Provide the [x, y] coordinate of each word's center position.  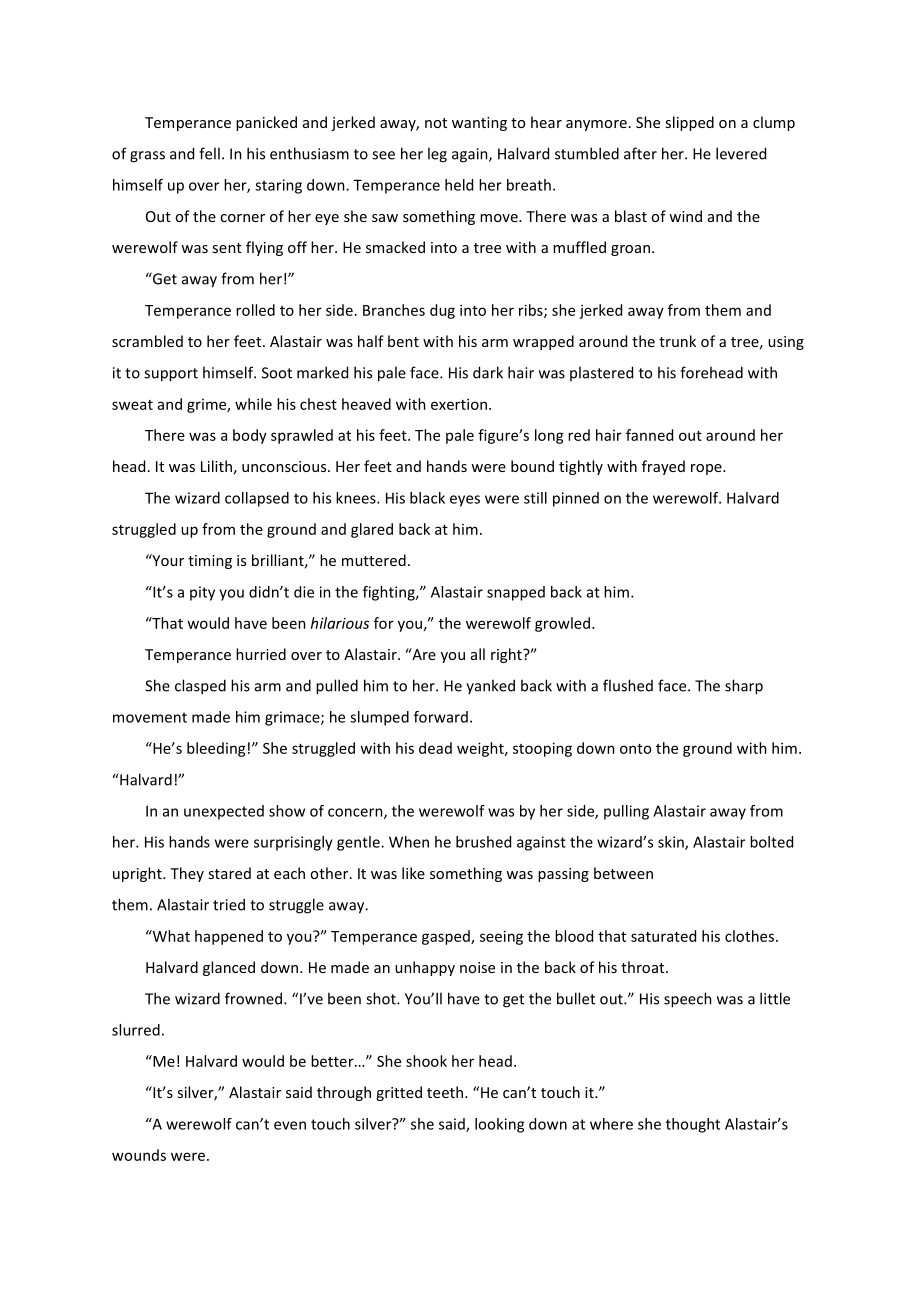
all [478, 654]
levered [741, 153]
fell [209, 153]
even [290, 1125]
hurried [261, 654]
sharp [744, 687]
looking [499, 1125]
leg [437, 155]
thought [693, 1125]
